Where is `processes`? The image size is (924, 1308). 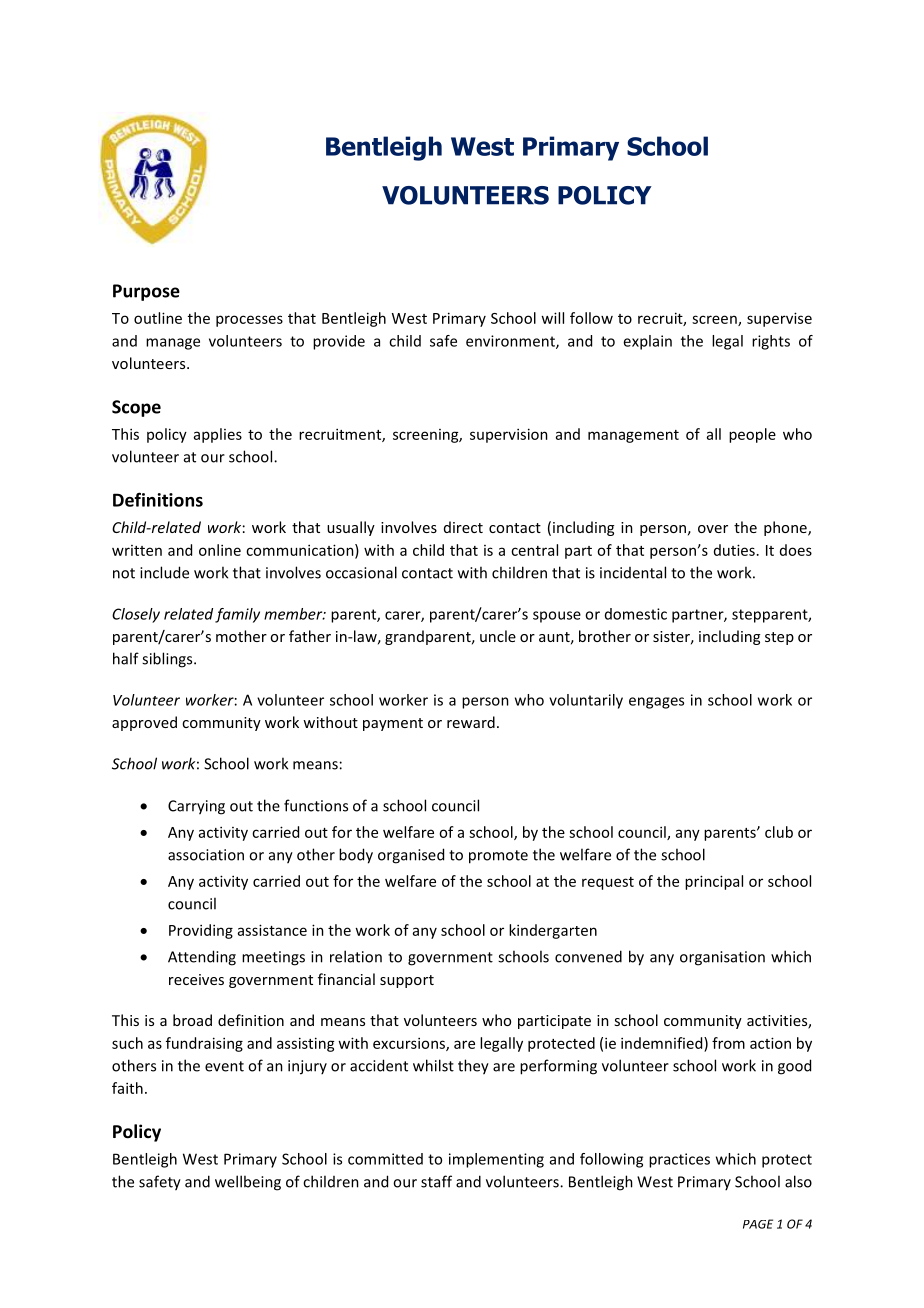
processes is located at coordinates (249, 321).
